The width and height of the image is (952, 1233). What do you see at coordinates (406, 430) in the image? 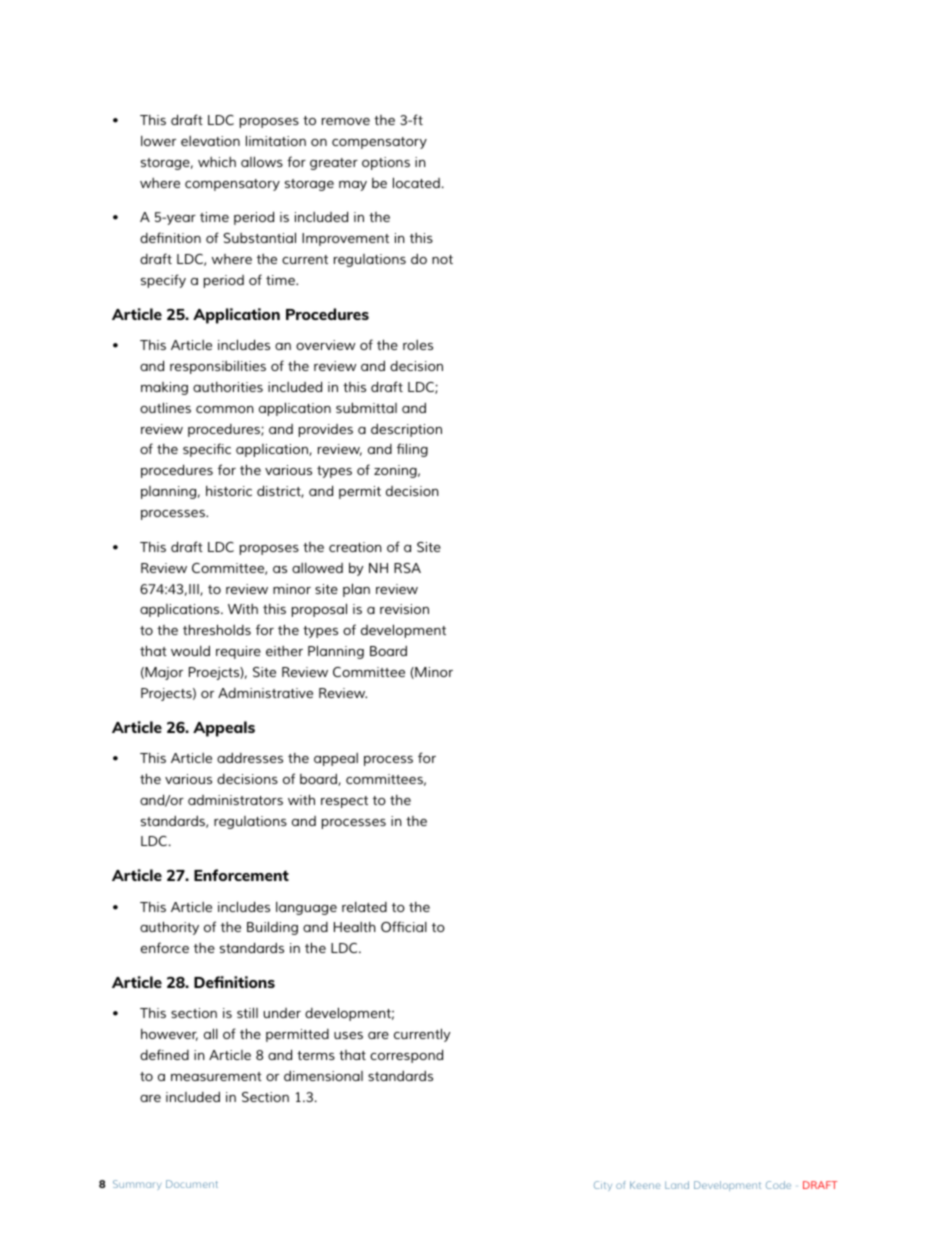
I see `description` at bounding box center [406, 430].
